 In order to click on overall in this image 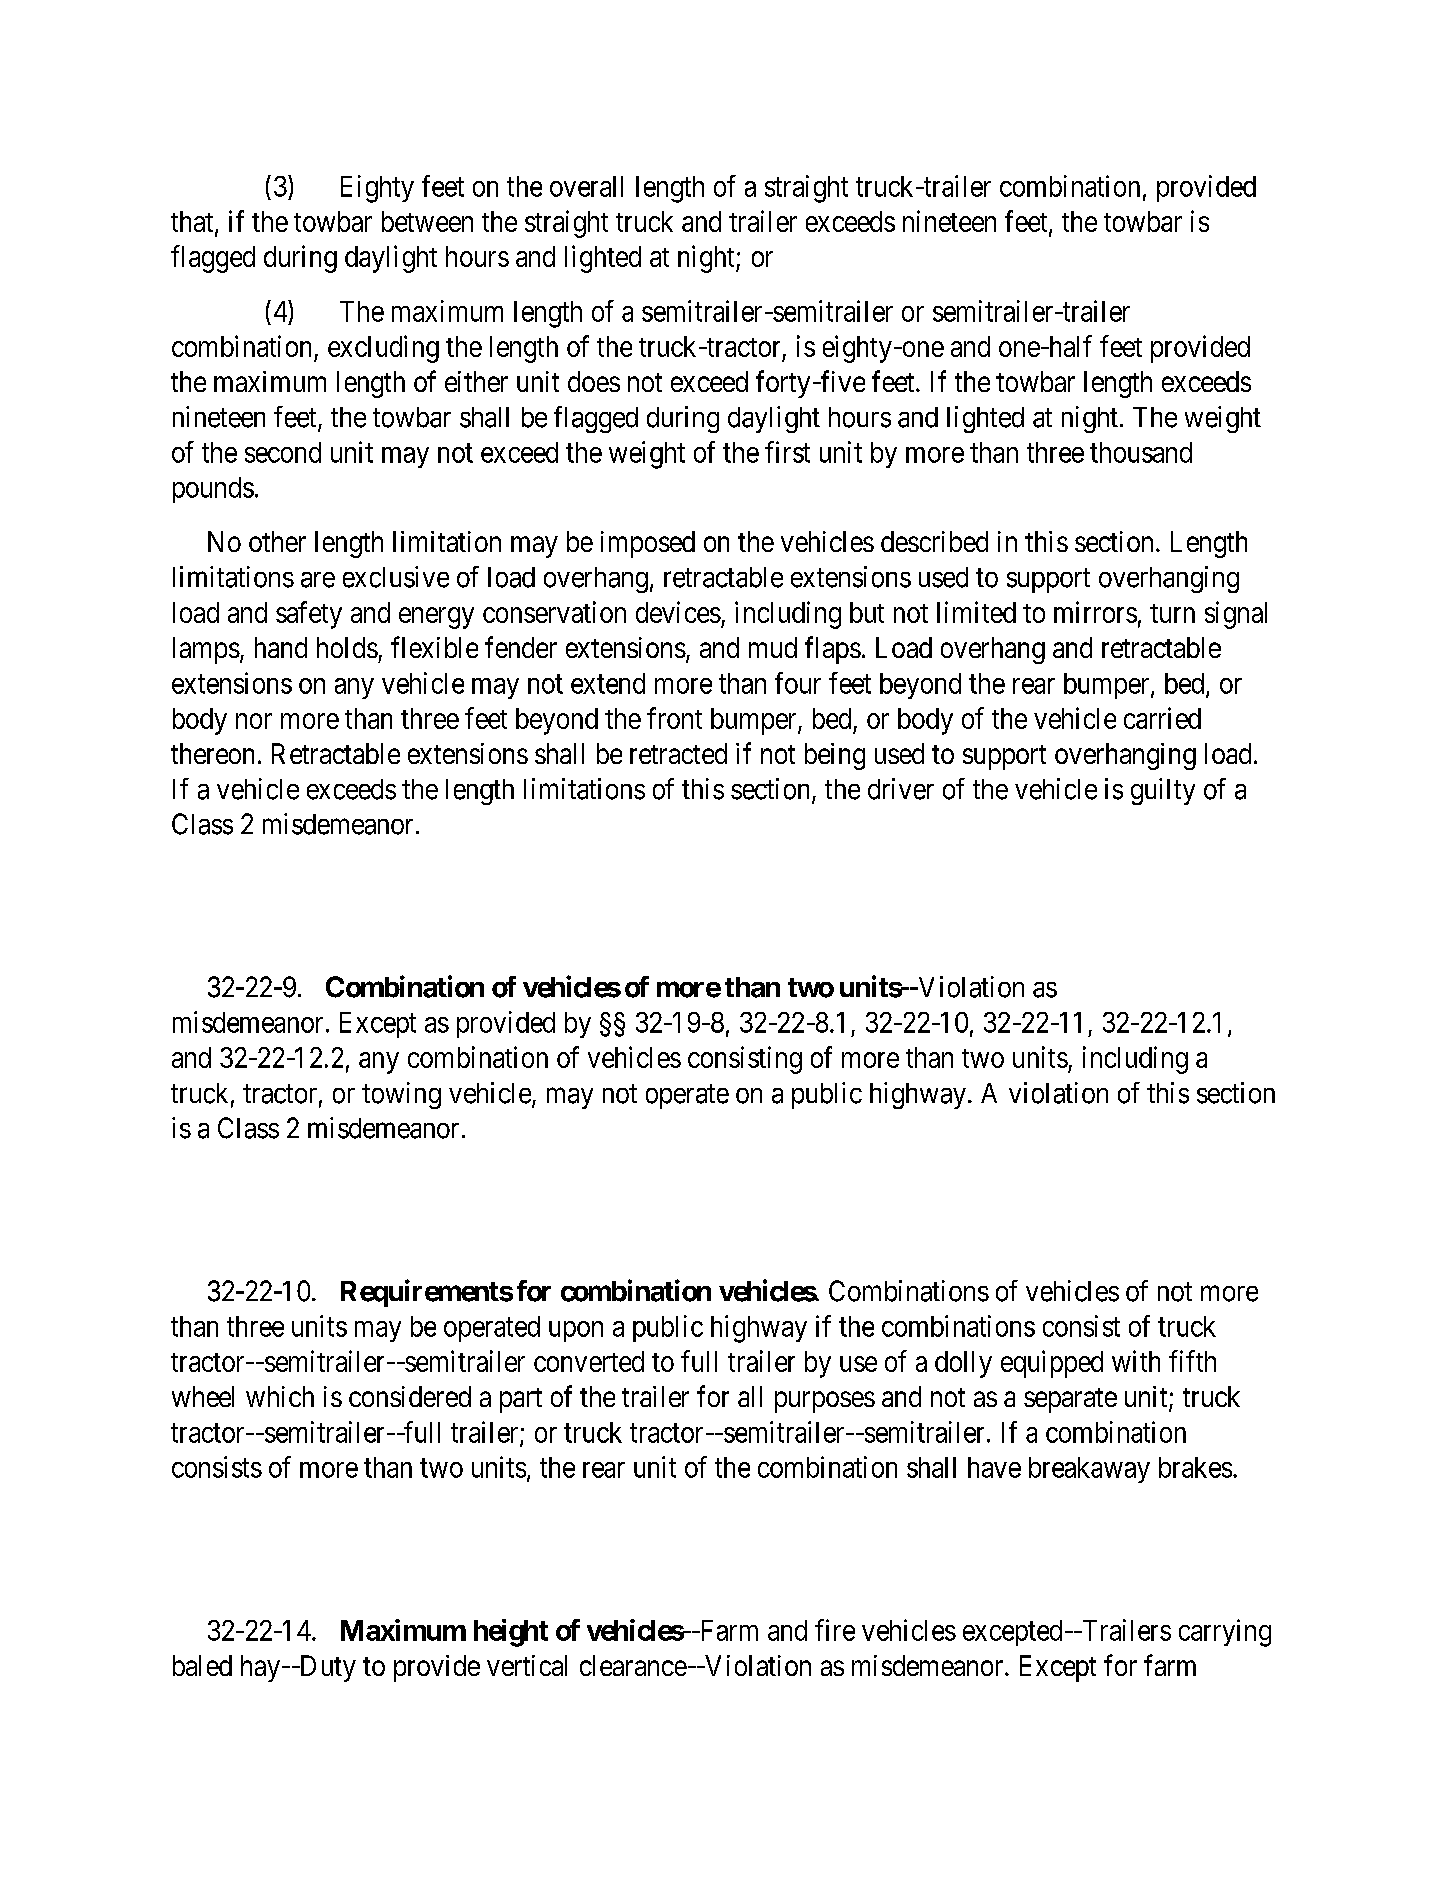, I will do `click(586, 186)`.
